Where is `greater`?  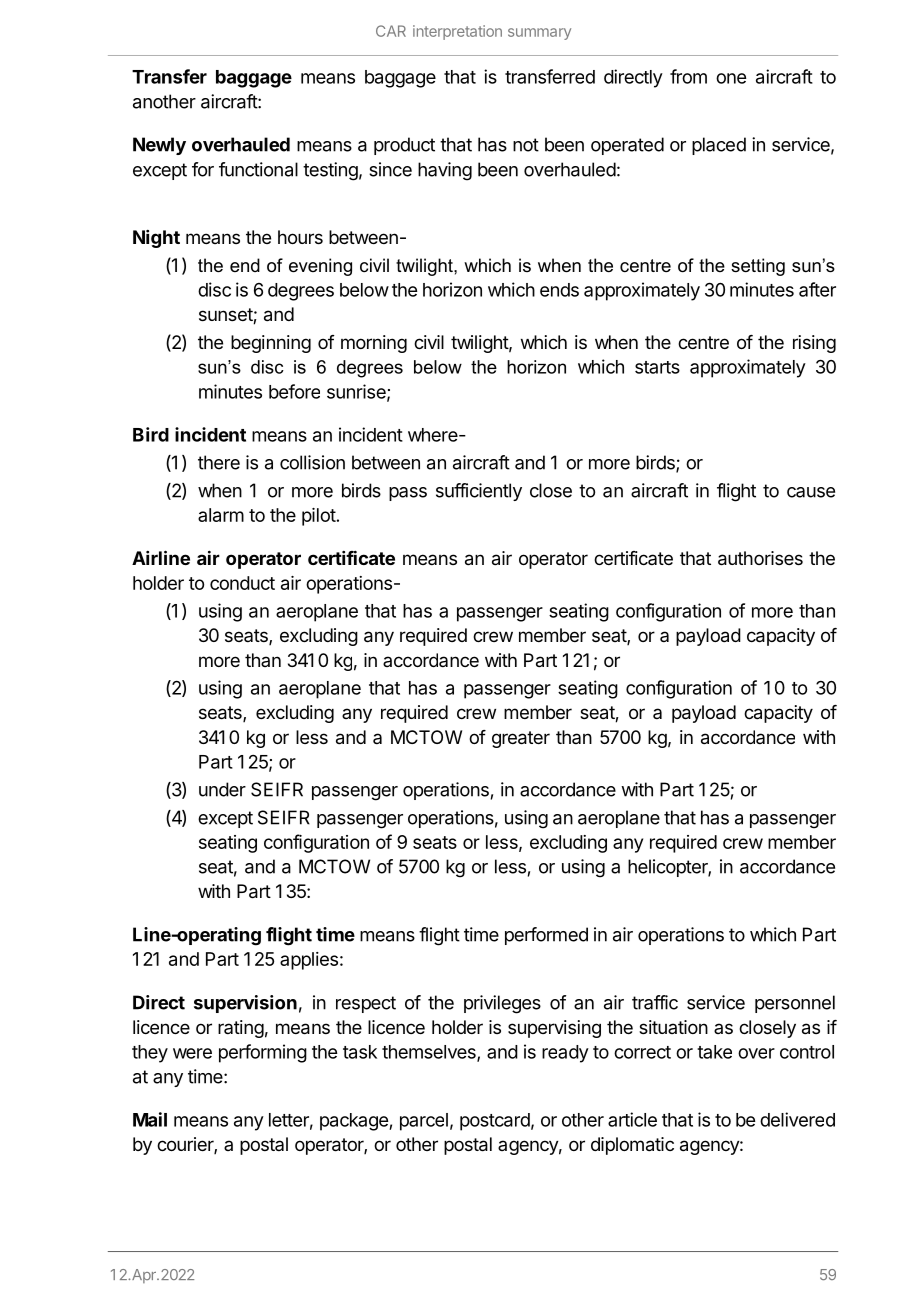
greater is located at coordinates (521, 739).
